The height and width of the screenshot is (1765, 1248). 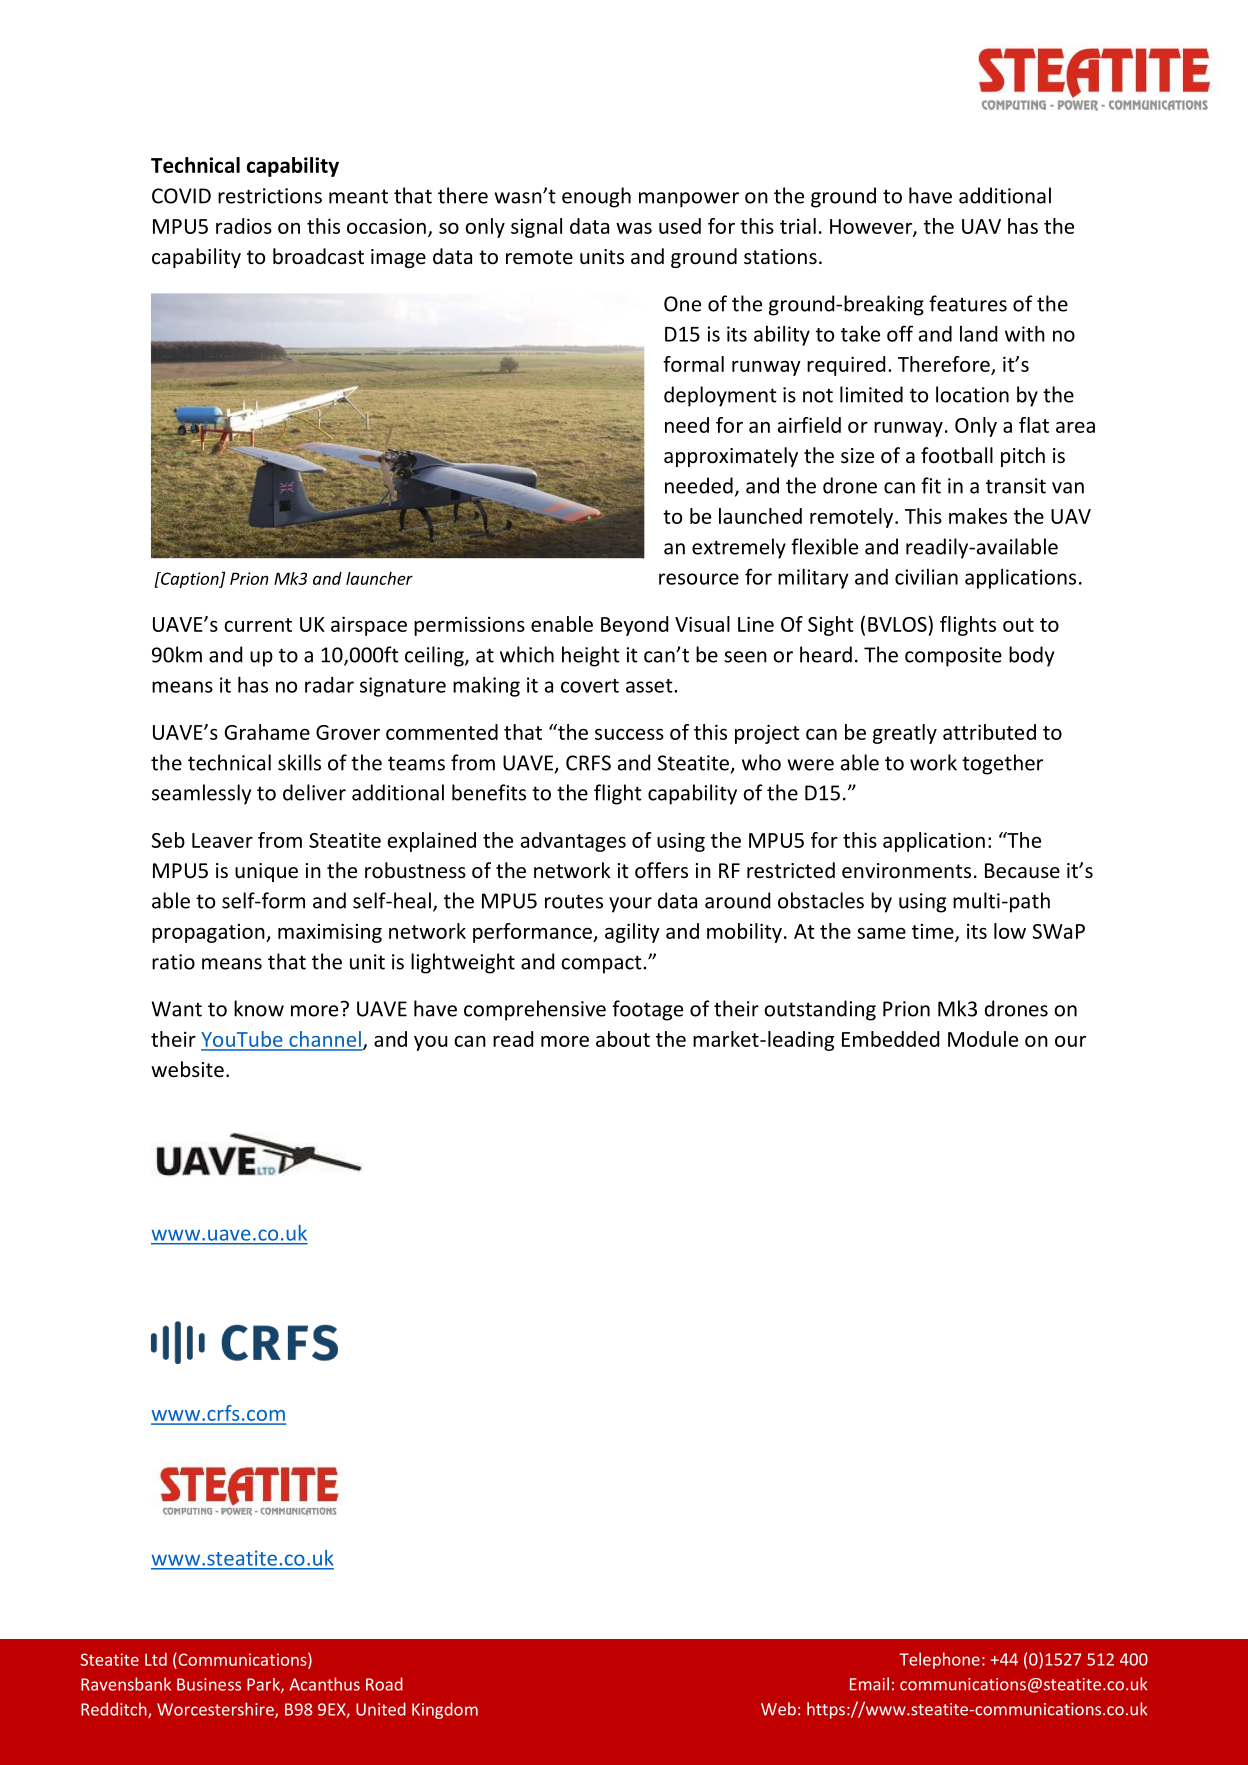 I want to click on together, so click(x=1002, y=764).
